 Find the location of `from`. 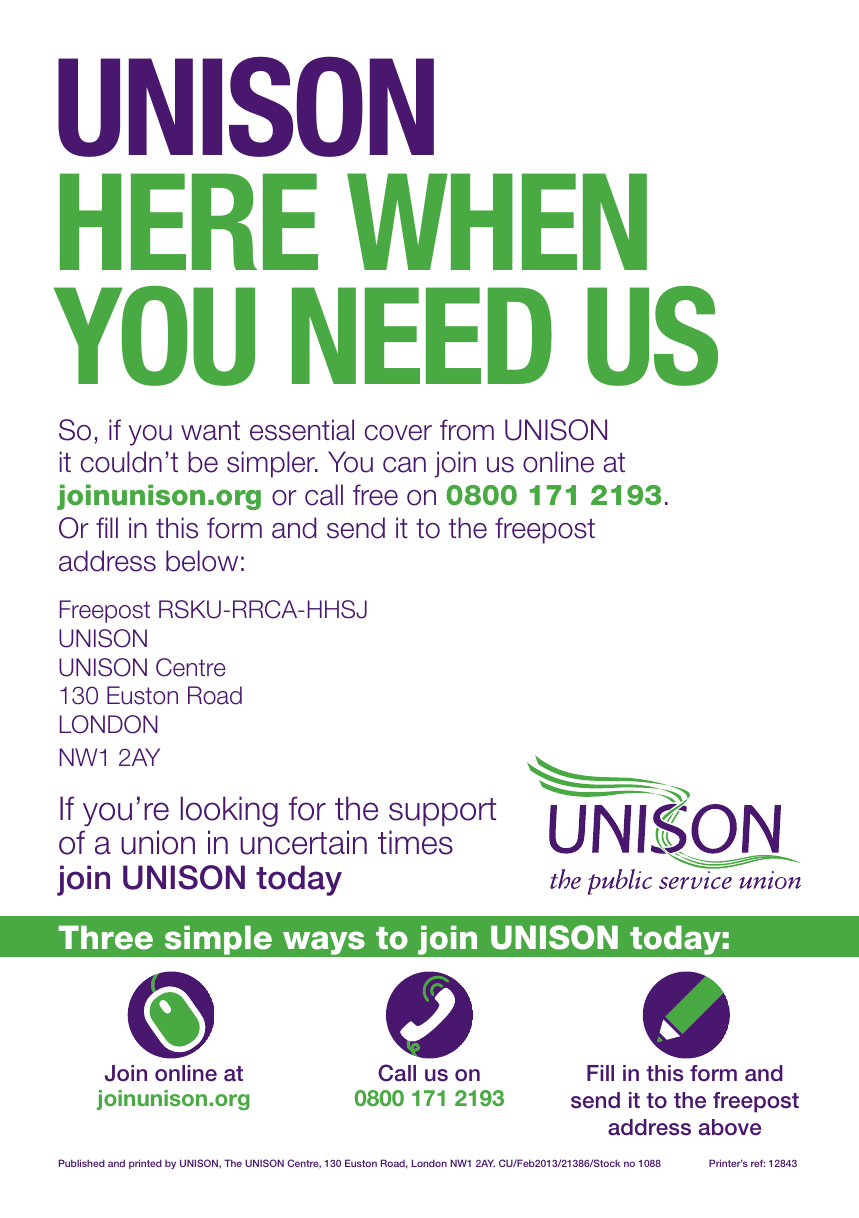

from is located at coordinates (467, 430).
